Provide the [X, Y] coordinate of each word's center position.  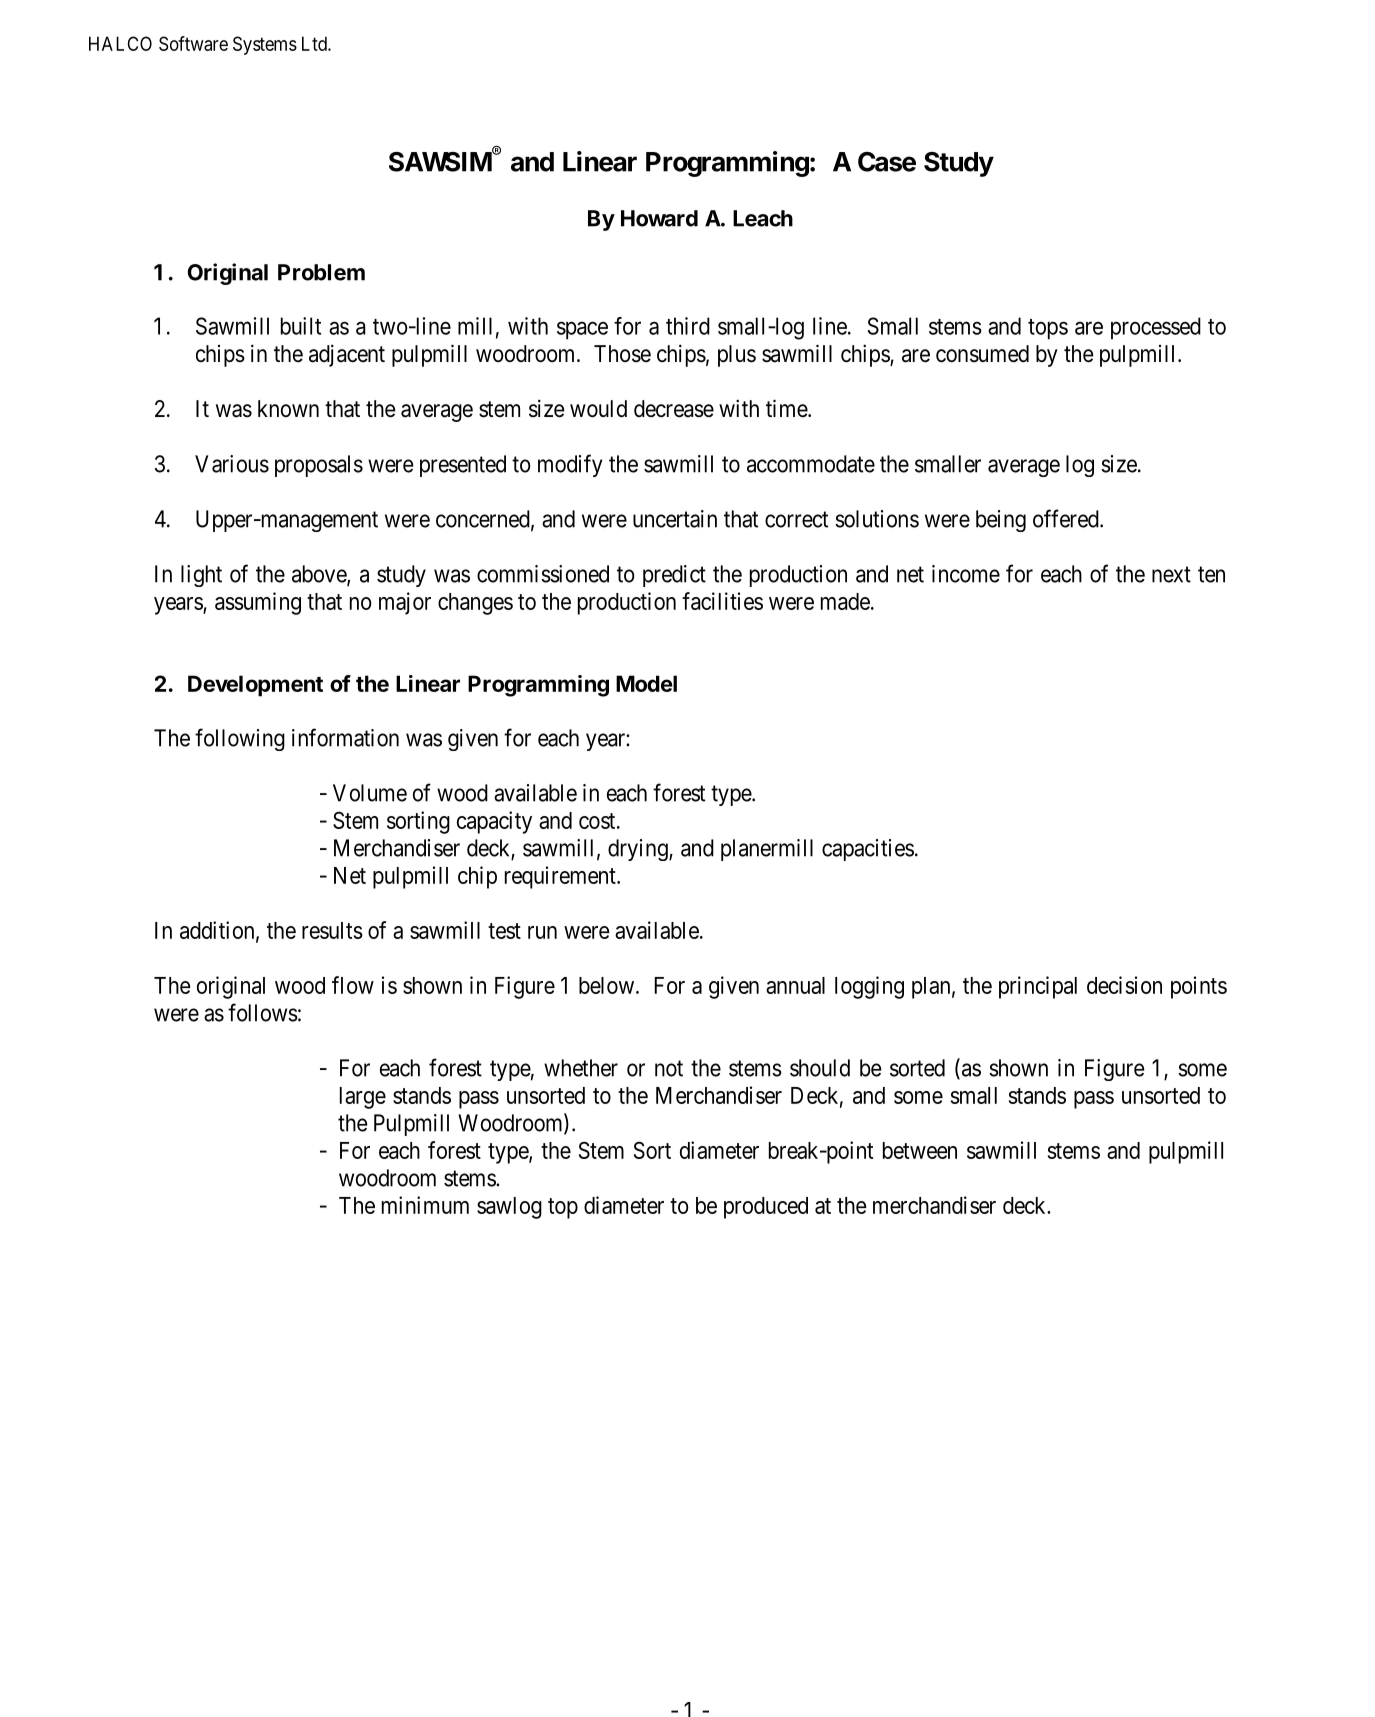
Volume [370, 793]
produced [766, 1208]
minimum [425, 1205]
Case [887, 162]
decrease [674, 409]
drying [639, 850]
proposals [319, 466]
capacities [868, 850]
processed [1156, 328]
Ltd [315, 43]
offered [1067, 518]
